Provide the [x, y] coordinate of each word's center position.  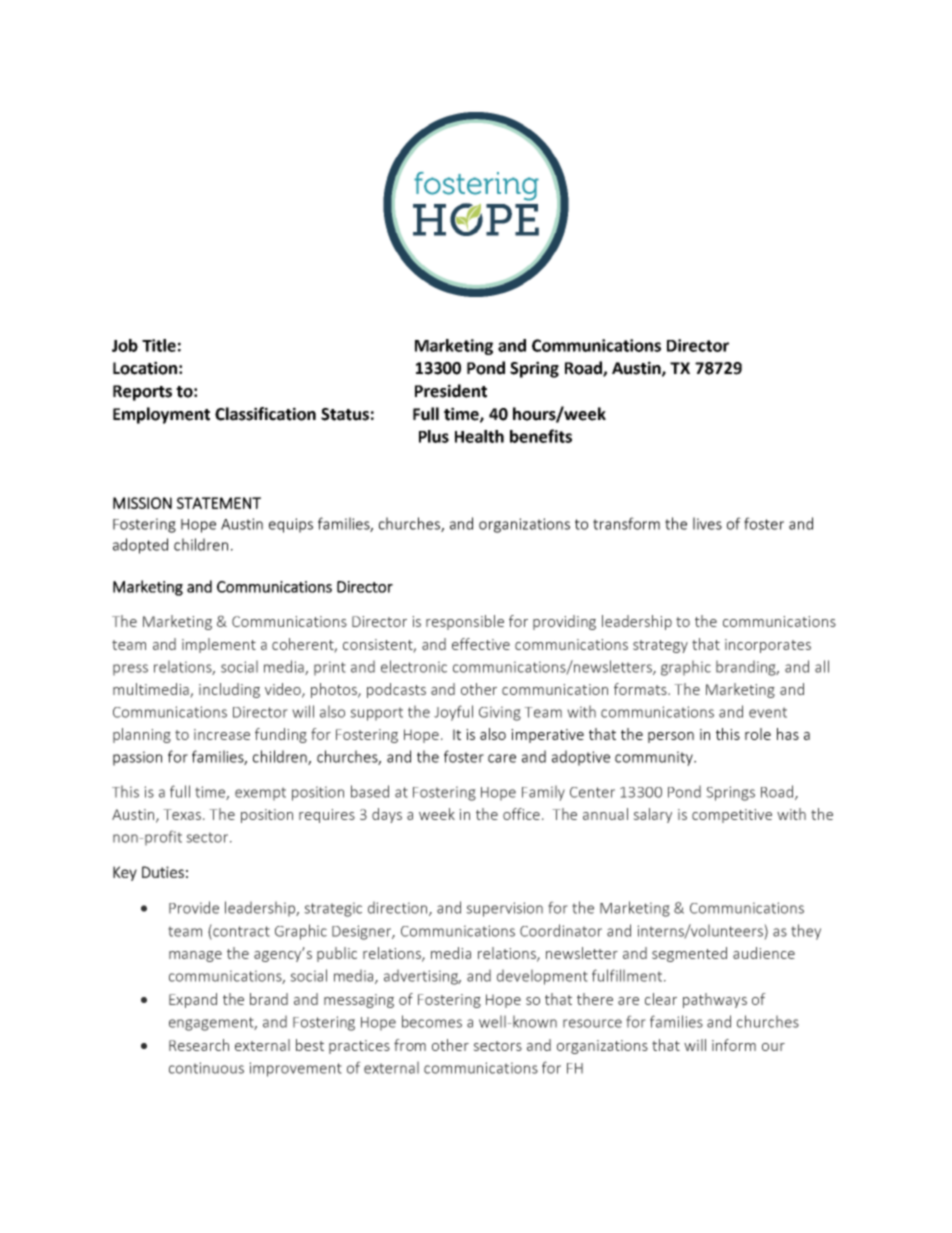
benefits [541, 436]
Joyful [453, 713]
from [410, 1045]
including [229, 690]
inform [734, 1045]
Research [199, 1045]
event [768, 712]
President [451, 391]
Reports [142, 393]
